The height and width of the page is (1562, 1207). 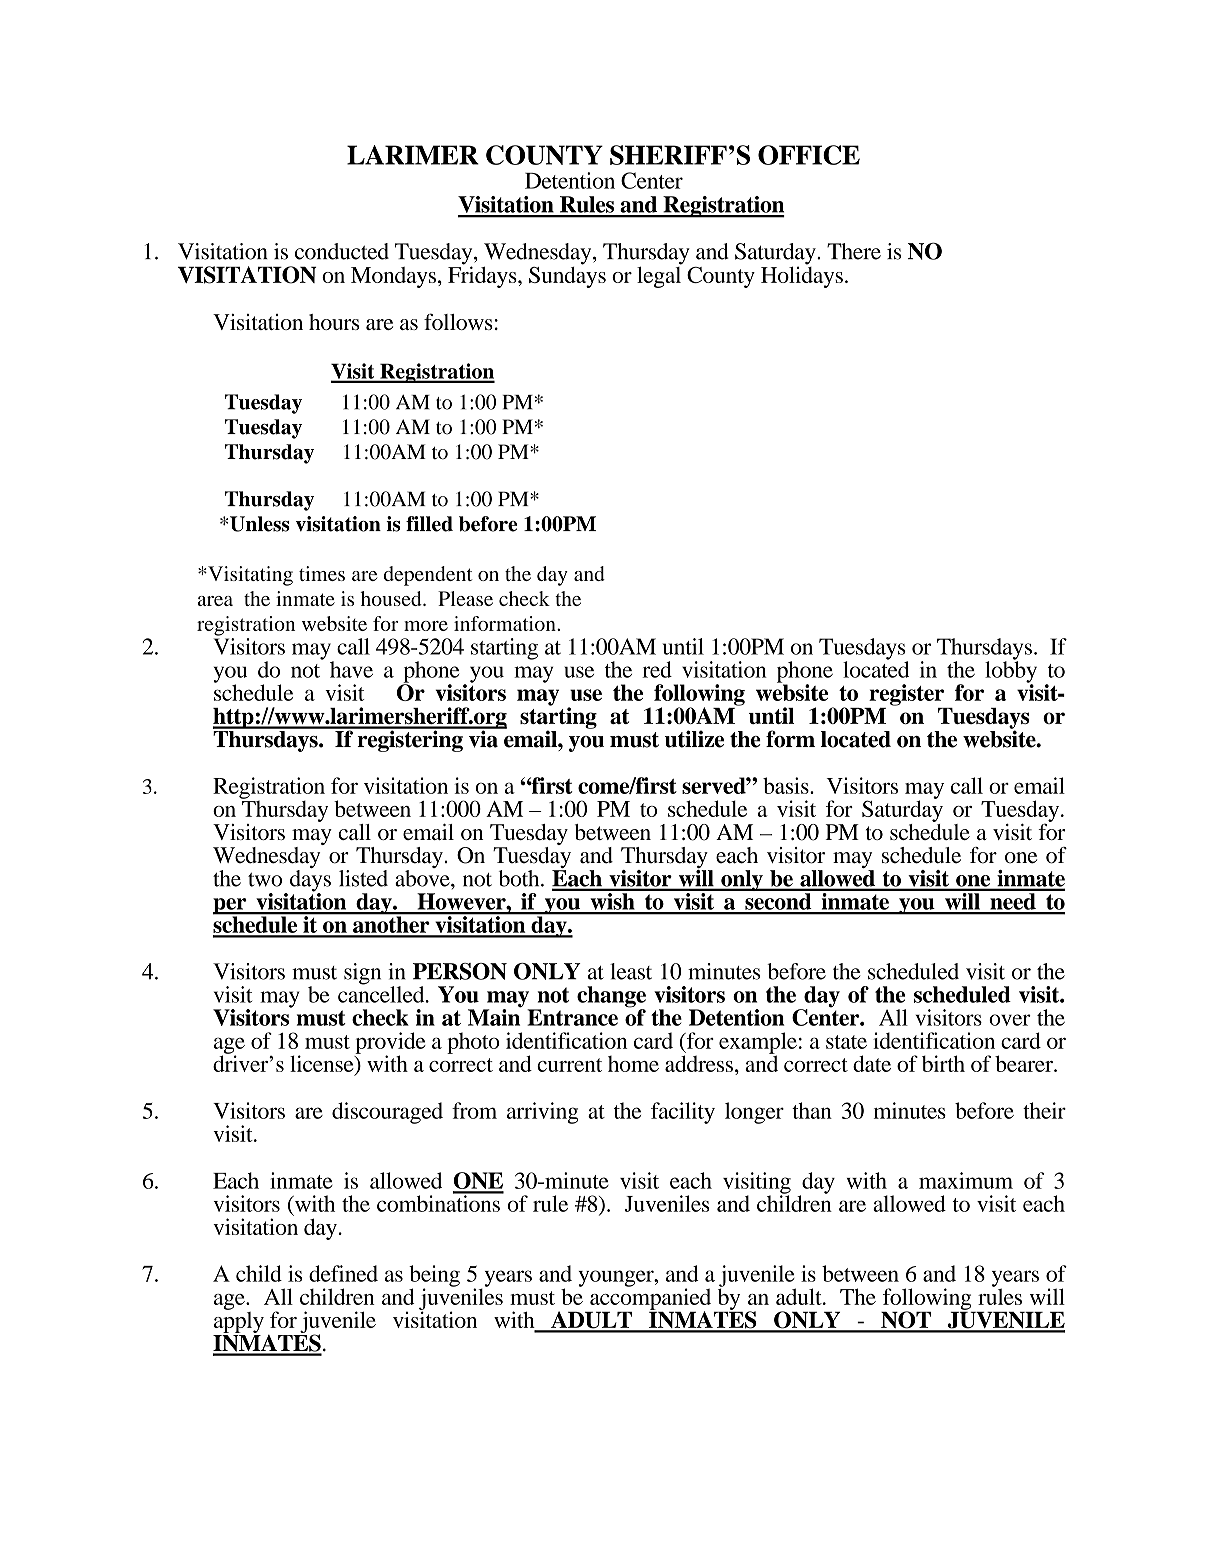 What do you see at coordinates (363, 878) in the page?
I see `listed` at bounding box center [363, 878].
